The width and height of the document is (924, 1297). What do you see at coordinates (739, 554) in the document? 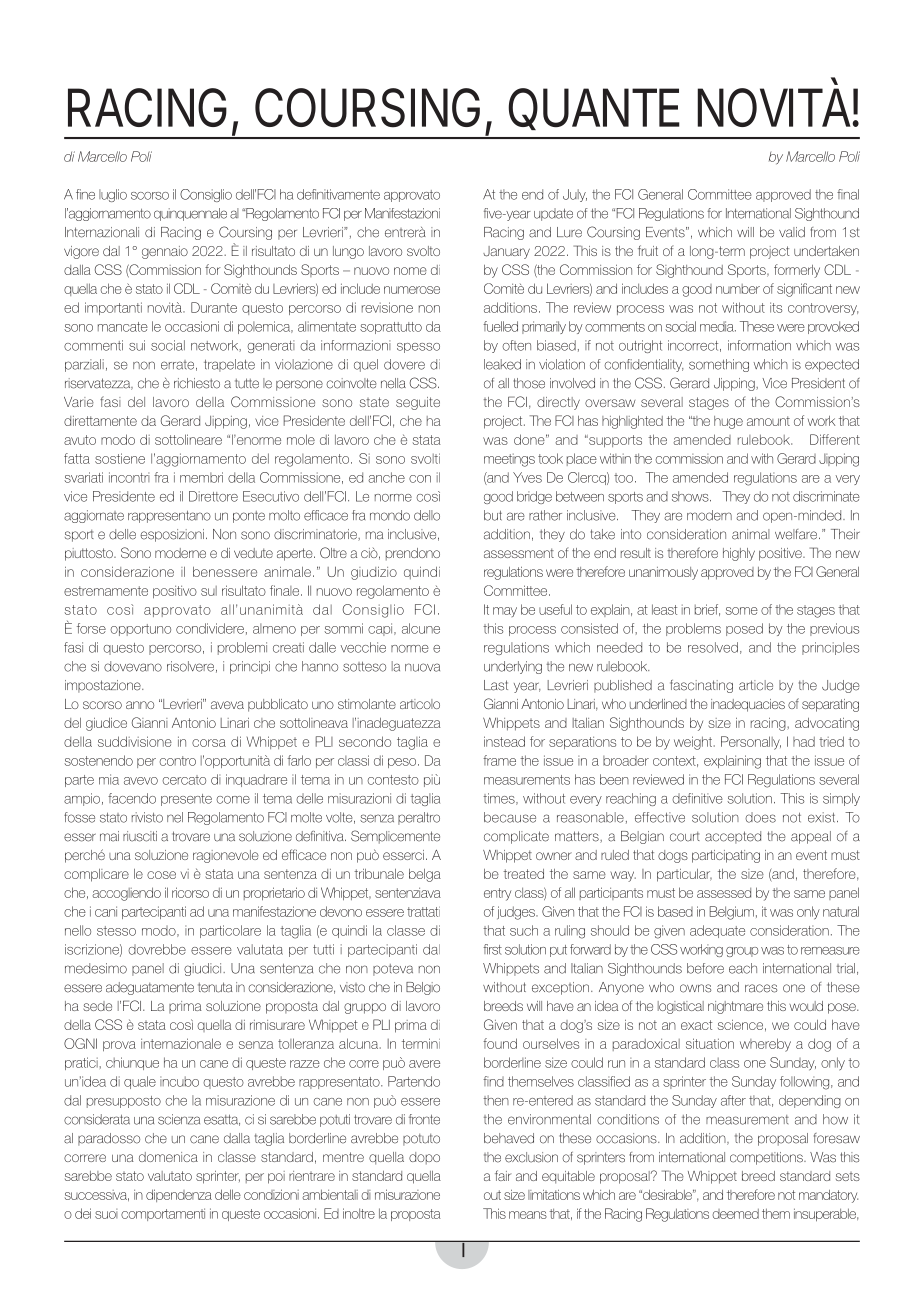
I see `highly` at bounding box center [739, 554].
